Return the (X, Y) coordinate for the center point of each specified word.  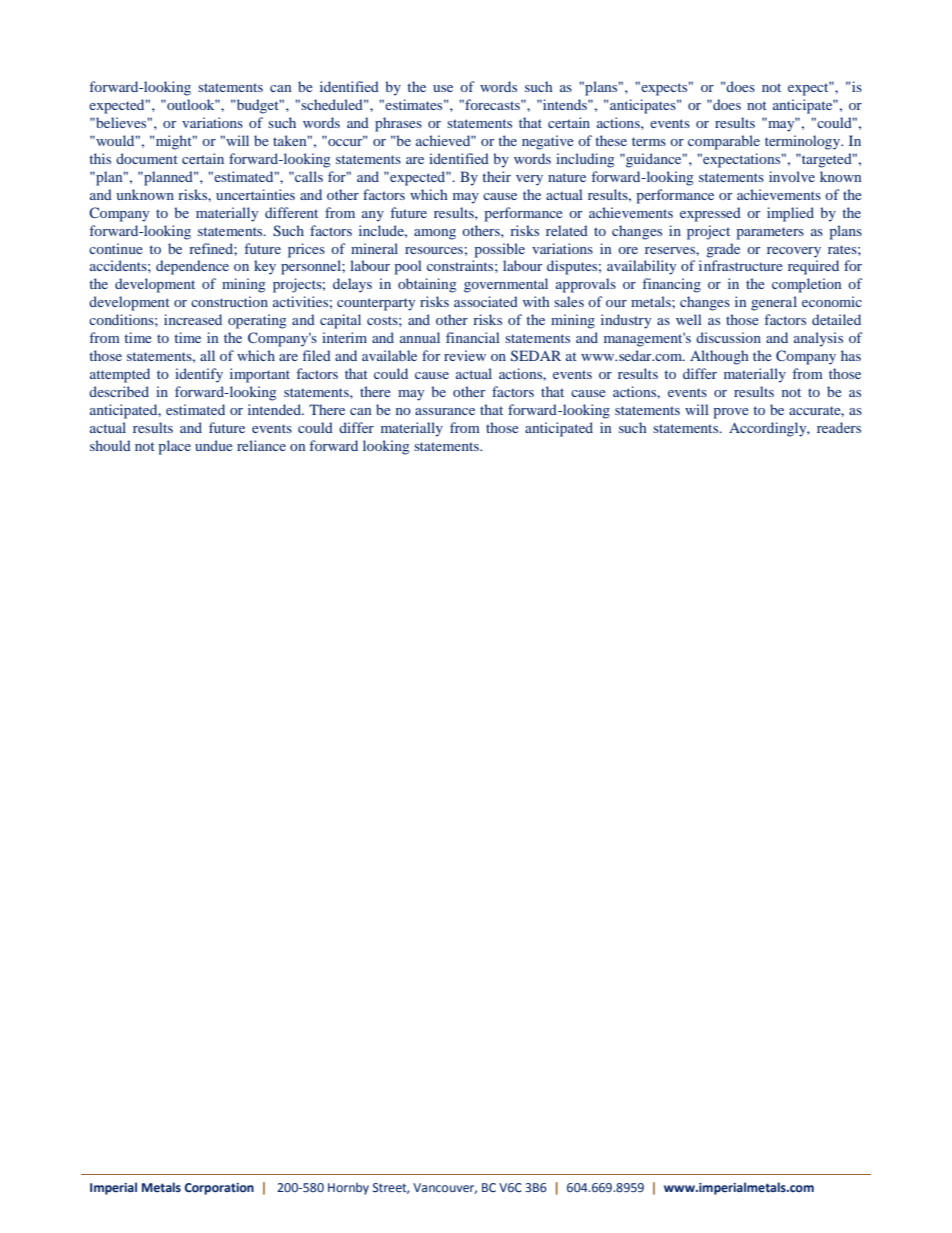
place (175, 447)
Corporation (219, 1189)
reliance (261, 445)
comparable (724, 142)
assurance (445, 411)
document (147, 158)
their (496, 176)
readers (839, 427)
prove (731, 413)
